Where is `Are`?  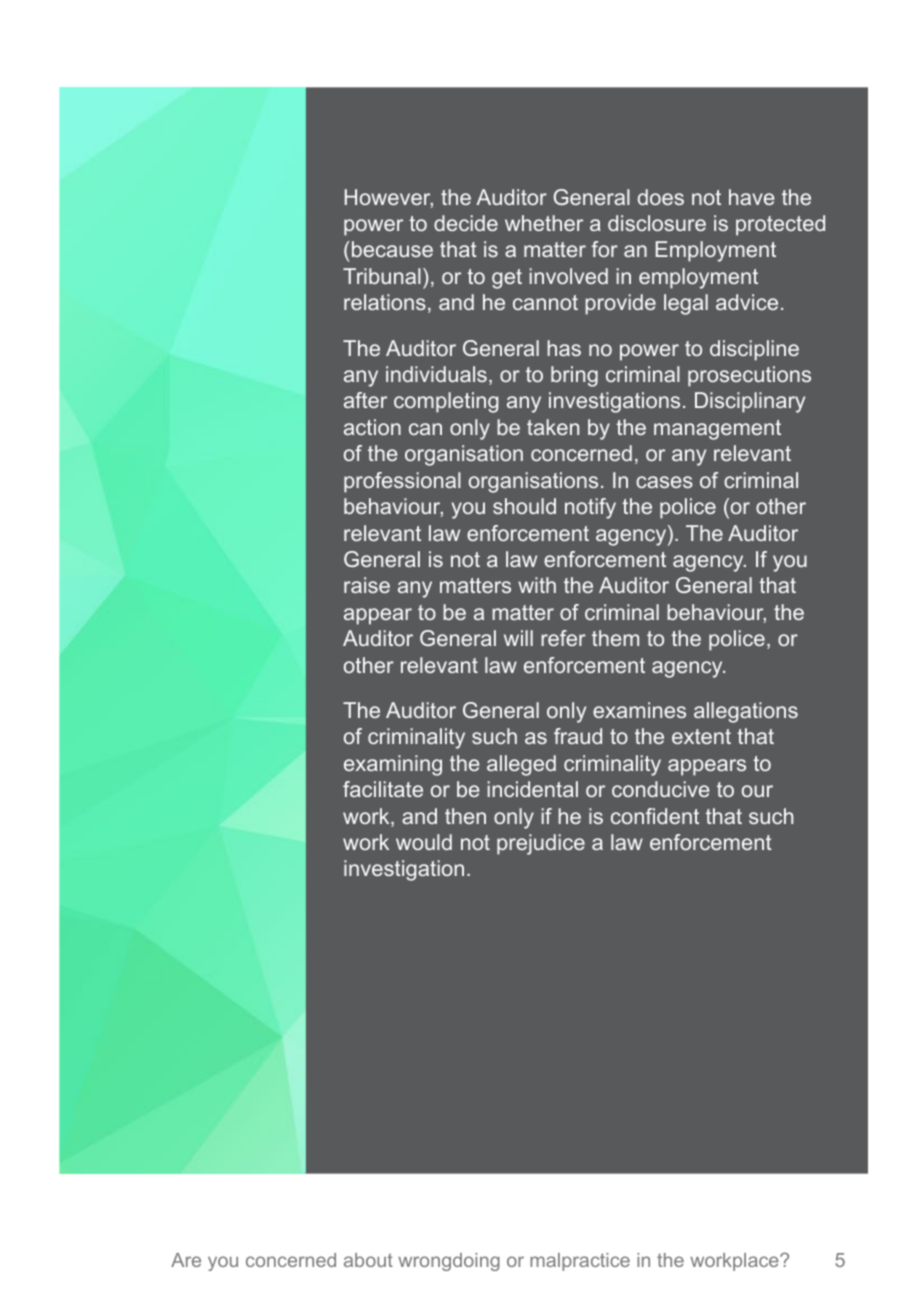 Are is located at coordinates (186, 1260).
